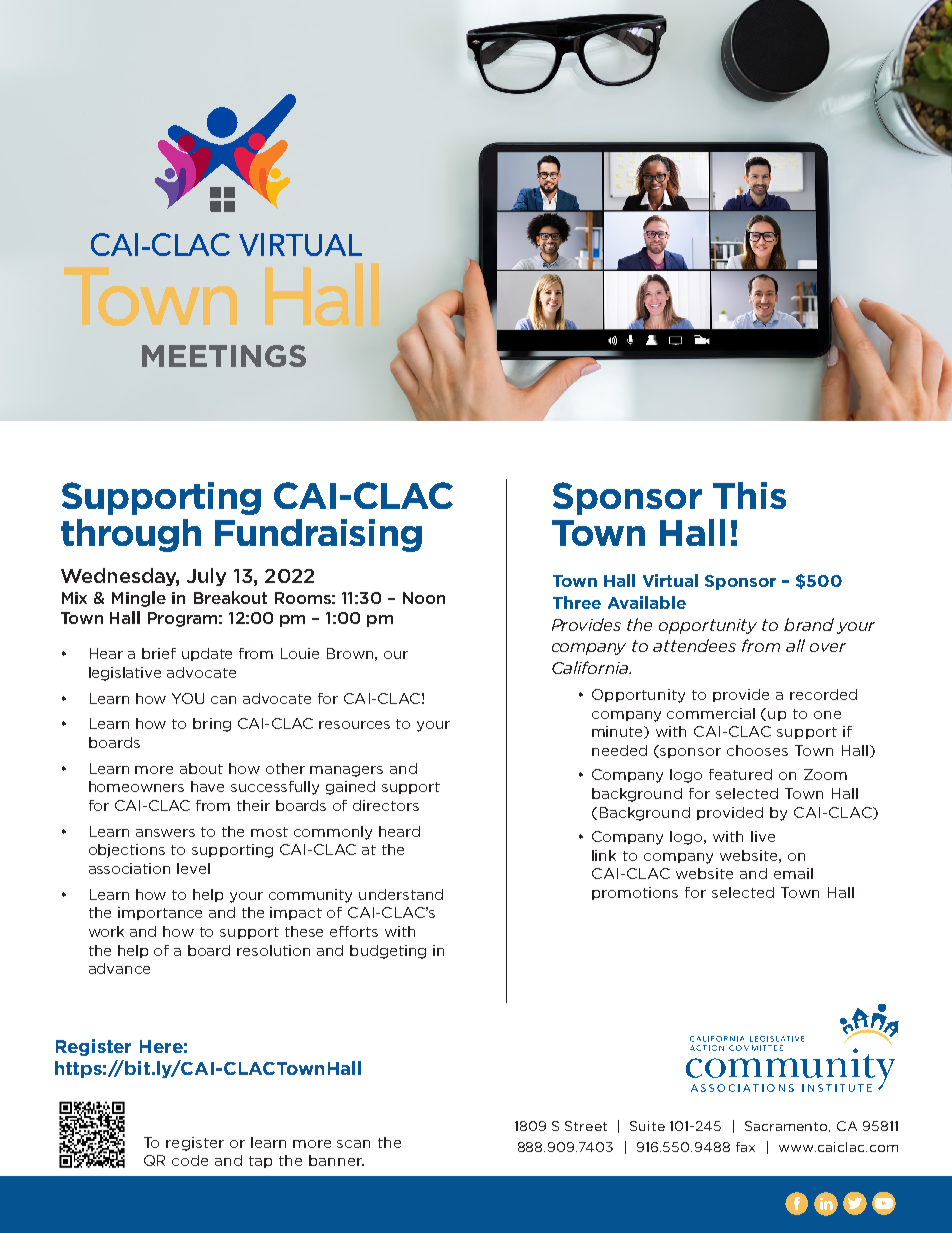 The width and height of the screenshot is (952, 1233). What do you see at coordinates (635, 893) in the screenshot?
I see `promotions` at bounding box center [635, 893].
